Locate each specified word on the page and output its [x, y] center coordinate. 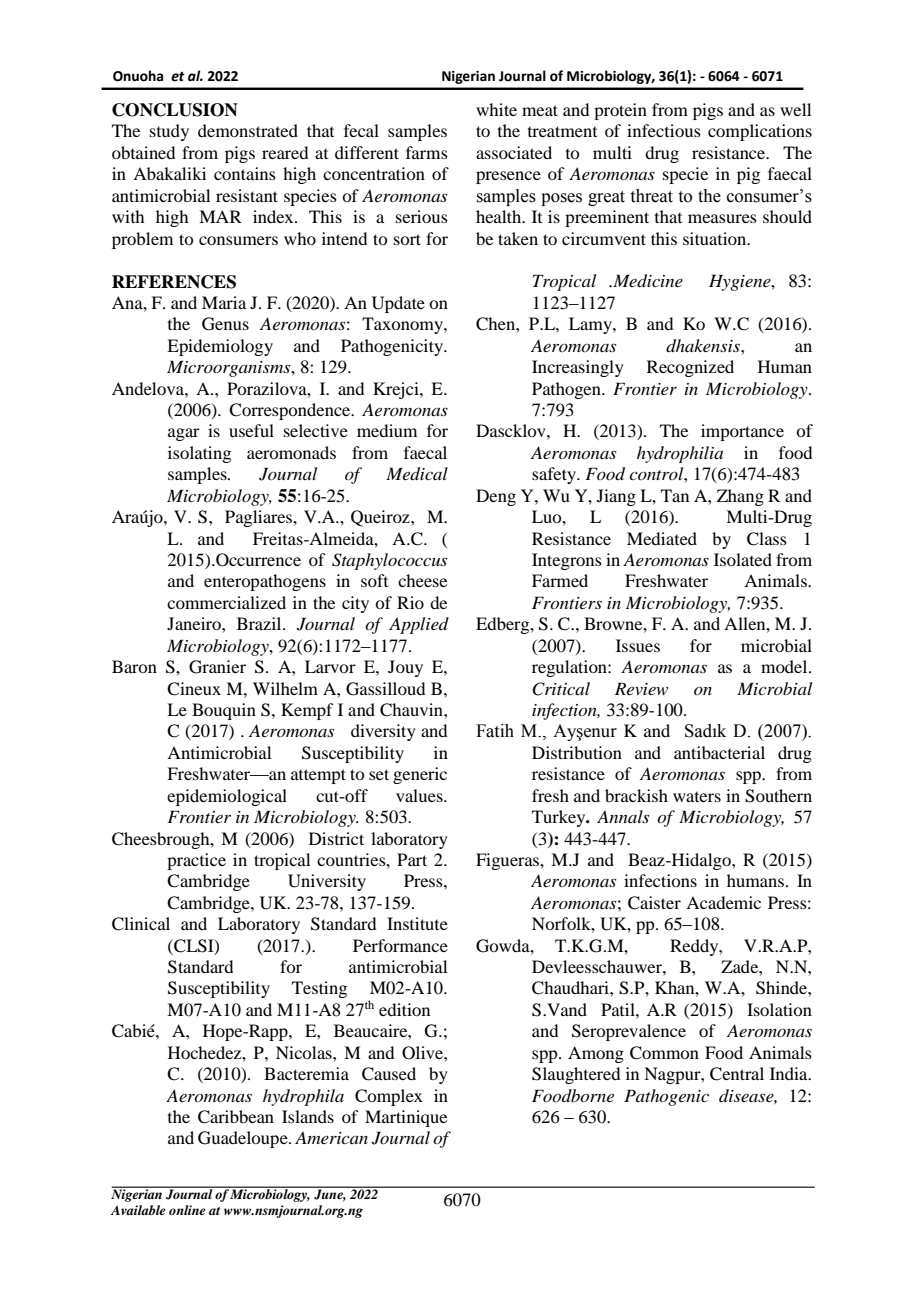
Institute [417, 923]
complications [760, 132]
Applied [419, 625]
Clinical [141, 924]
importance [742, 432]
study [169, 132]
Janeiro [195, 623]
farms [427, 152]
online [187, 1210]
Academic [723, 902]
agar [184, 434]
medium [387, 430]
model [785, 666]
